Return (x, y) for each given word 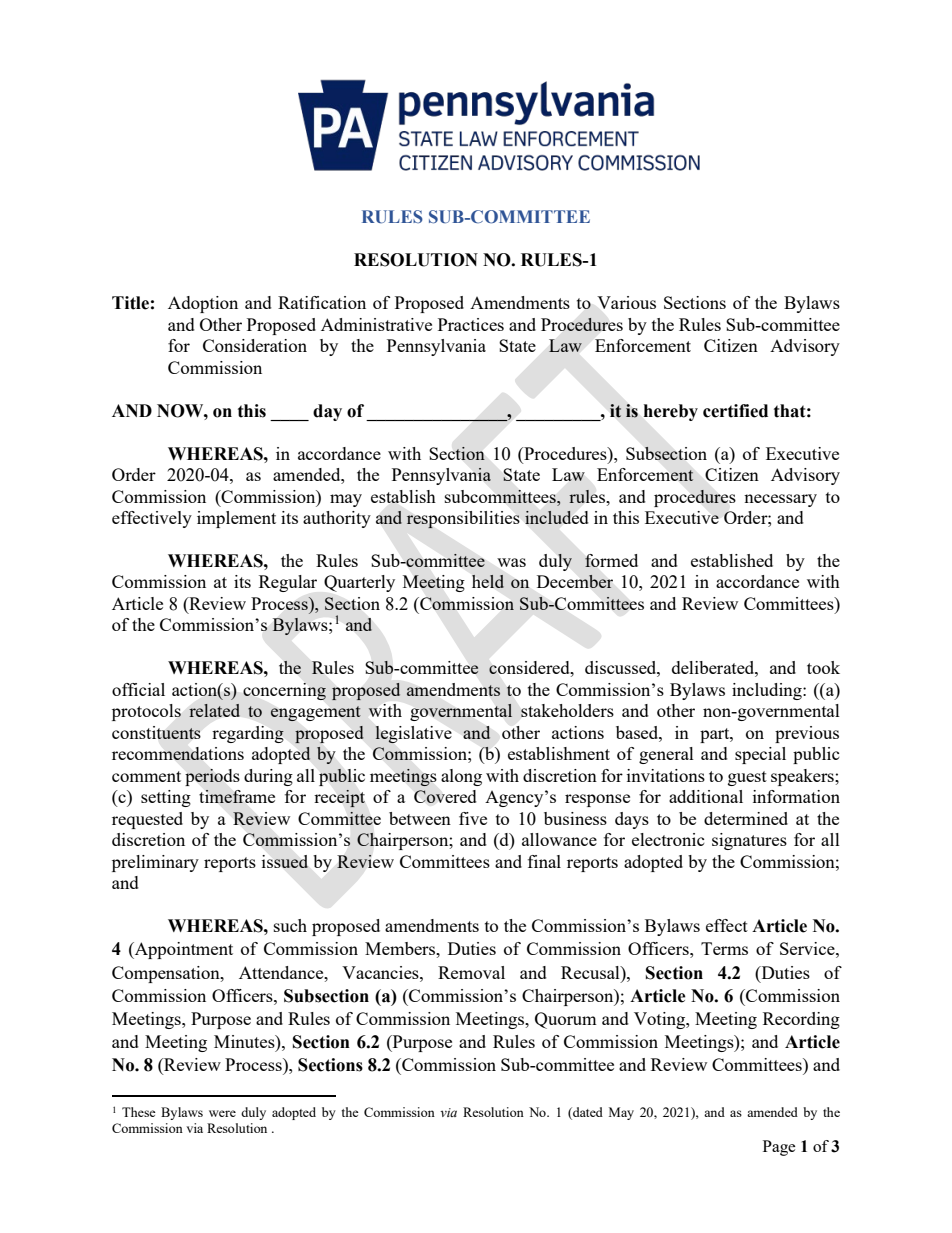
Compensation (167, 974)
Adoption (203, 304)
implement (236, 519)
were (222, 1113)
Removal (471, 972)
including (768, 691)
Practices (471, 324)
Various (626, 302)
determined (746, 818)
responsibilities (463, 520)
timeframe (237, 796)
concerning (284, 691)
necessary (780, 500)
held (488, 581)
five (473, 818)
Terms (724, 948)
